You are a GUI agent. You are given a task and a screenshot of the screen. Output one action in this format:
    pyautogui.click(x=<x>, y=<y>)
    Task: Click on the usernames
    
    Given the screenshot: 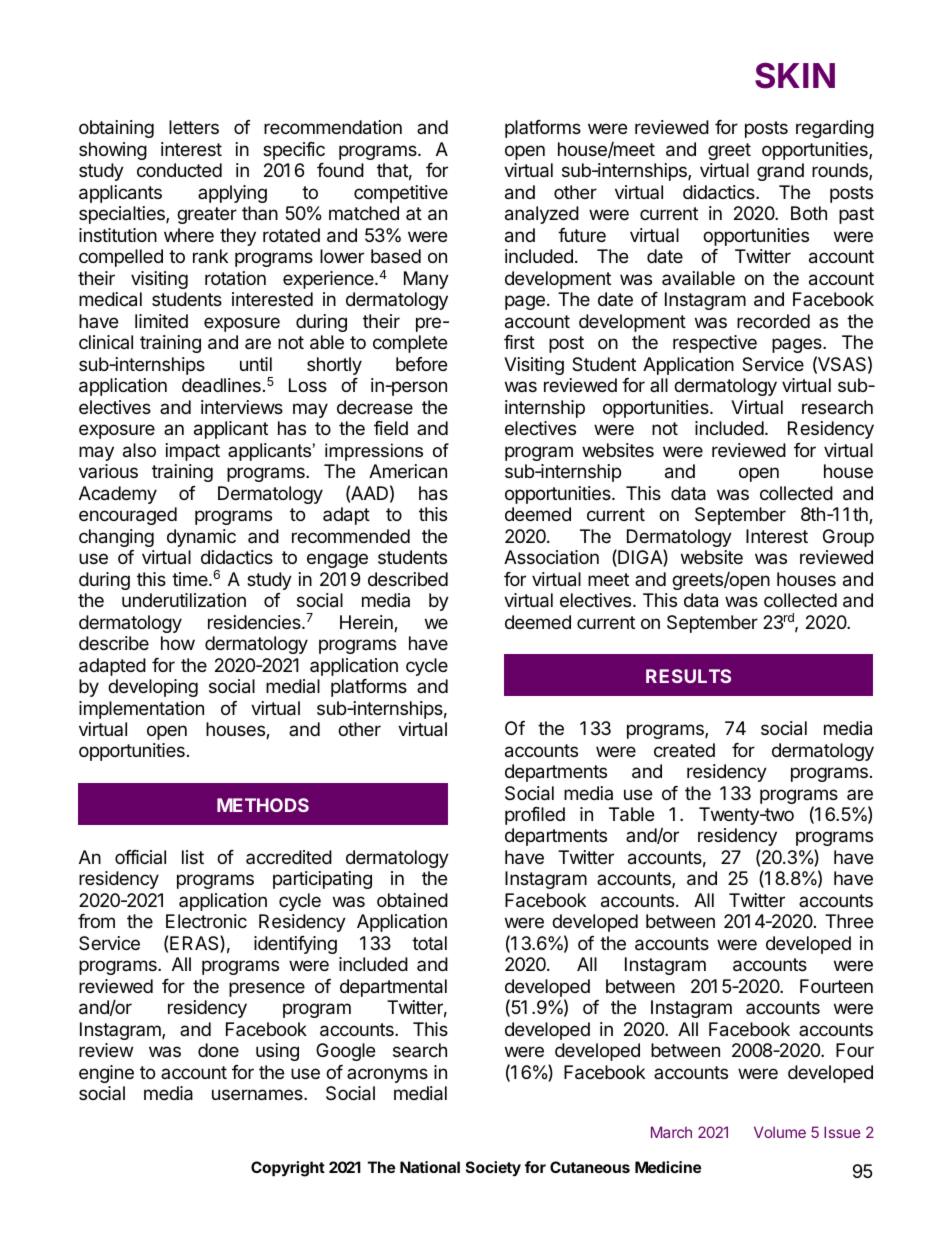 What is the action you would take?
    pyautogui.click(x=258, y=1095)
